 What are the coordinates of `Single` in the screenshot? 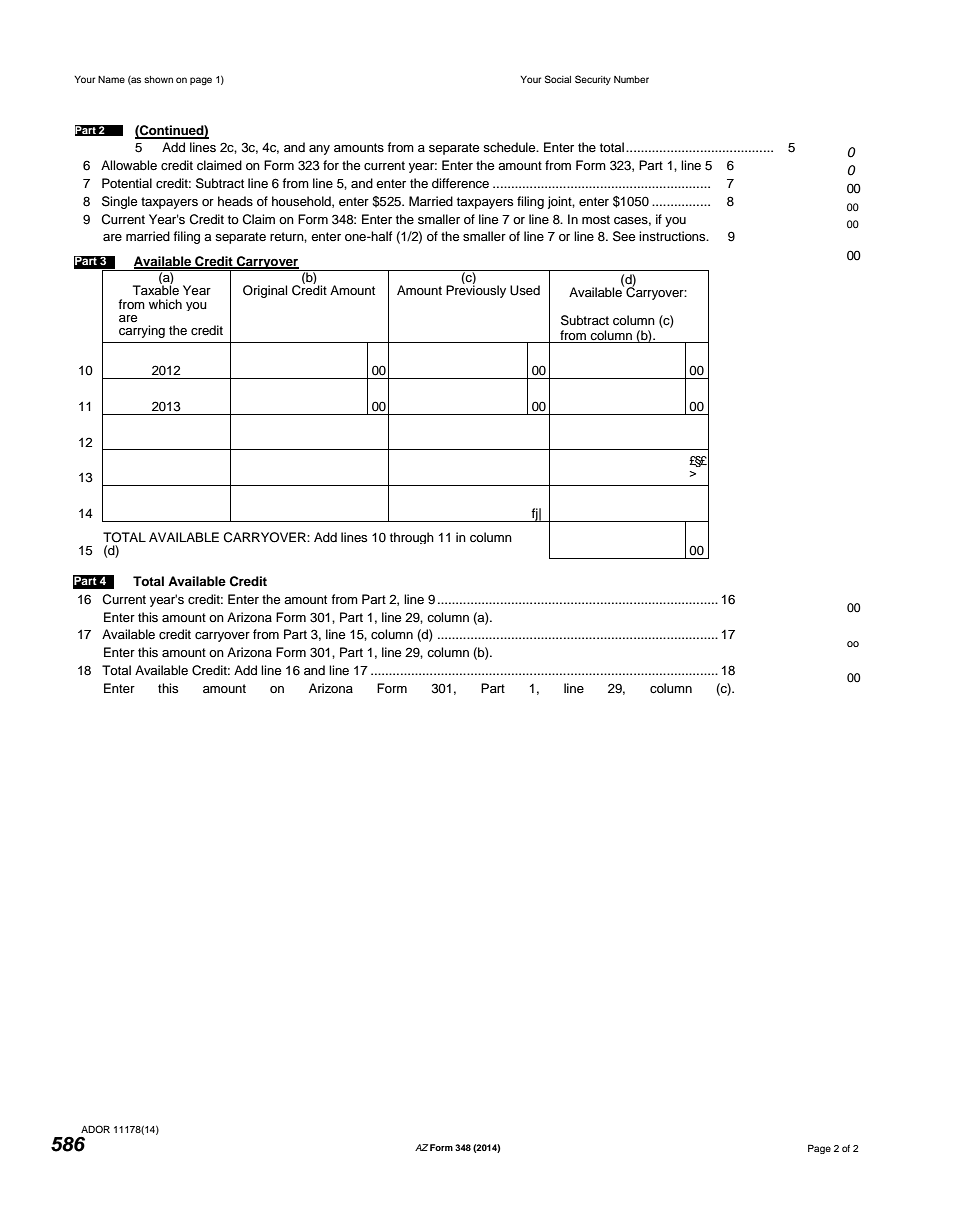 It's located at (119, 202).
